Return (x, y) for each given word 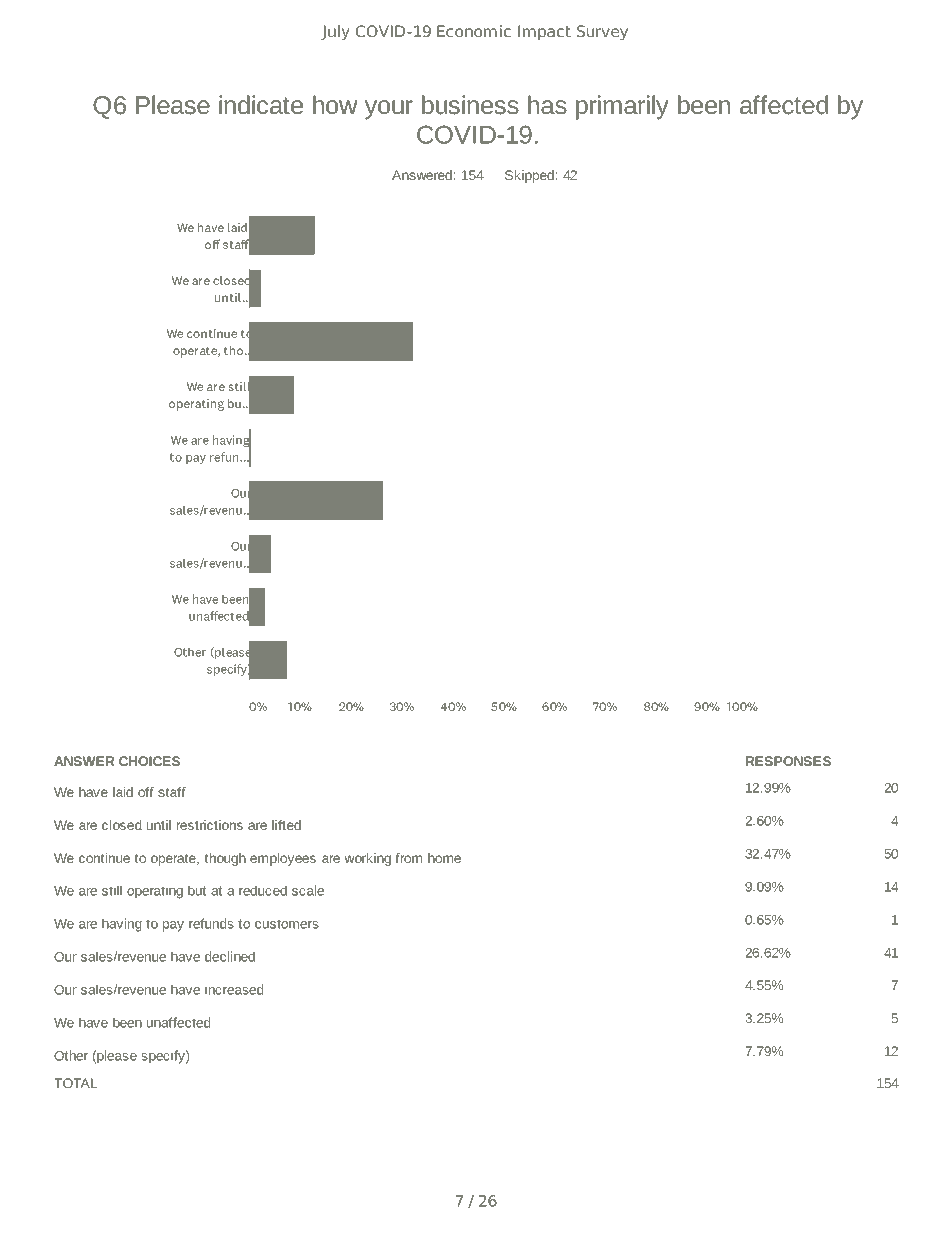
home (444, 858)
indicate (261, 105)
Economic (474, 31)
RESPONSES (788, 761)
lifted (286, 825)
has (547, 105)
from (408, 858)
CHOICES (149, 761)
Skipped (529, 176)
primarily (622, 107)
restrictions (210, 825)
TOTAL (76, 1083)
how (335, 105)
